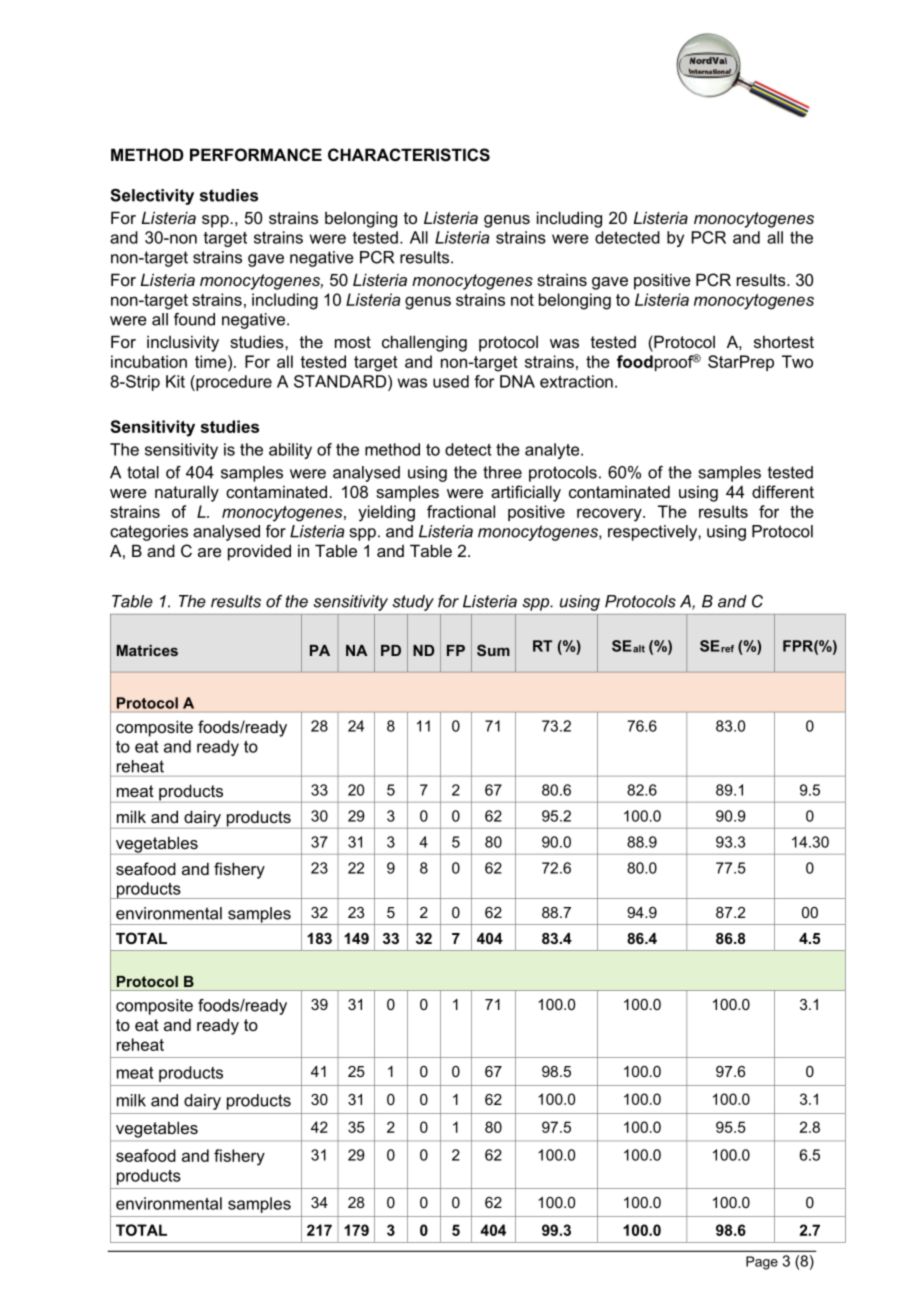 The image size is (924, 1308). What do you see at coordinates (502, 472) in the screenshot?
I see `three` at bounding box center [502, 472].
